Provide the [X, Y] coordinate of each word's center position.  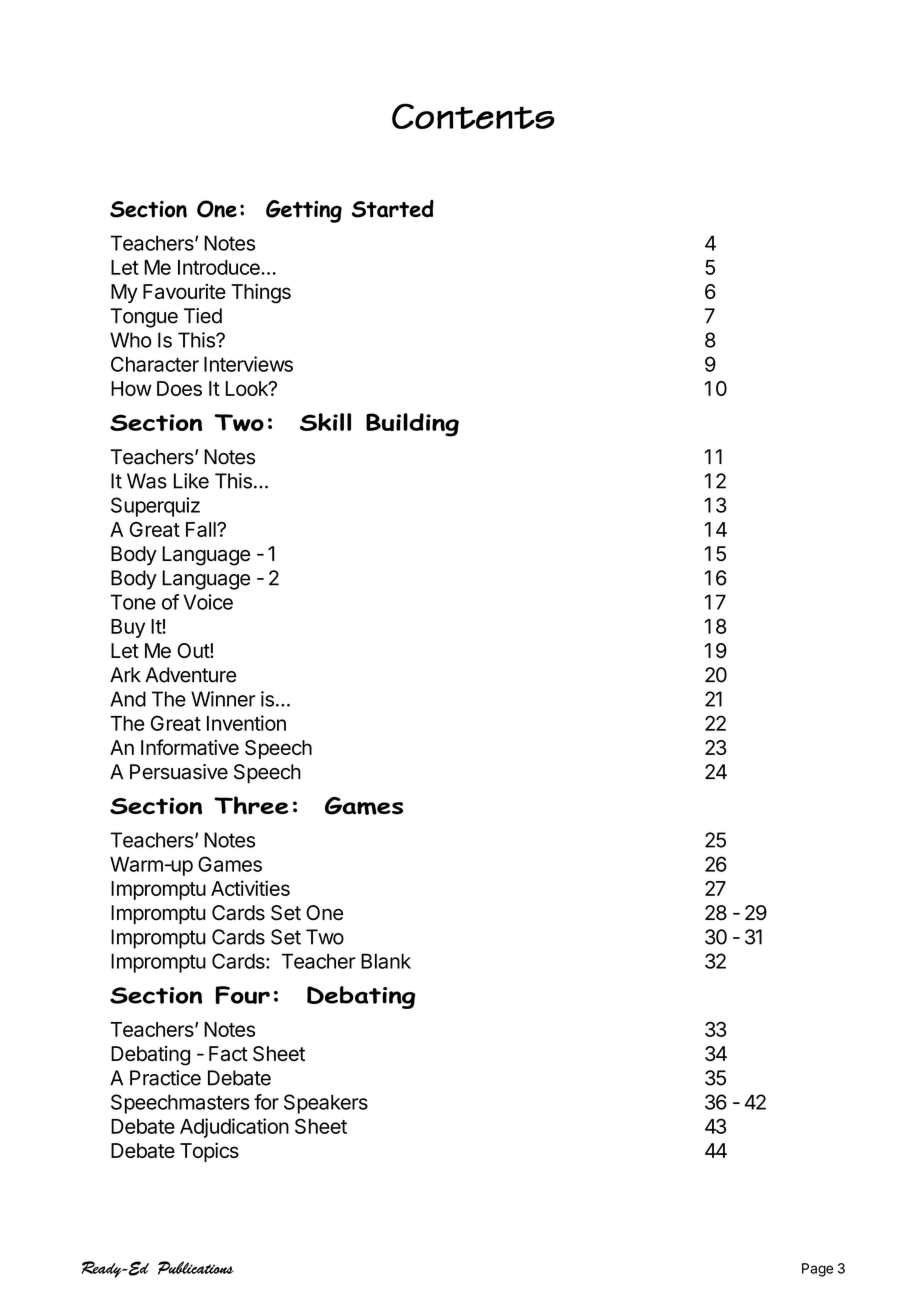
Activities [250, 888]
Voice [208, 602]
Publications [196, 1268]
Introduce [220, 267]
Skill [325, 422]
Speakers [326, 1104]
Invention [246, 723]
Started [393, 208]
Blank [386, 961]
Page [817, 1270]
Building [412, 425]
